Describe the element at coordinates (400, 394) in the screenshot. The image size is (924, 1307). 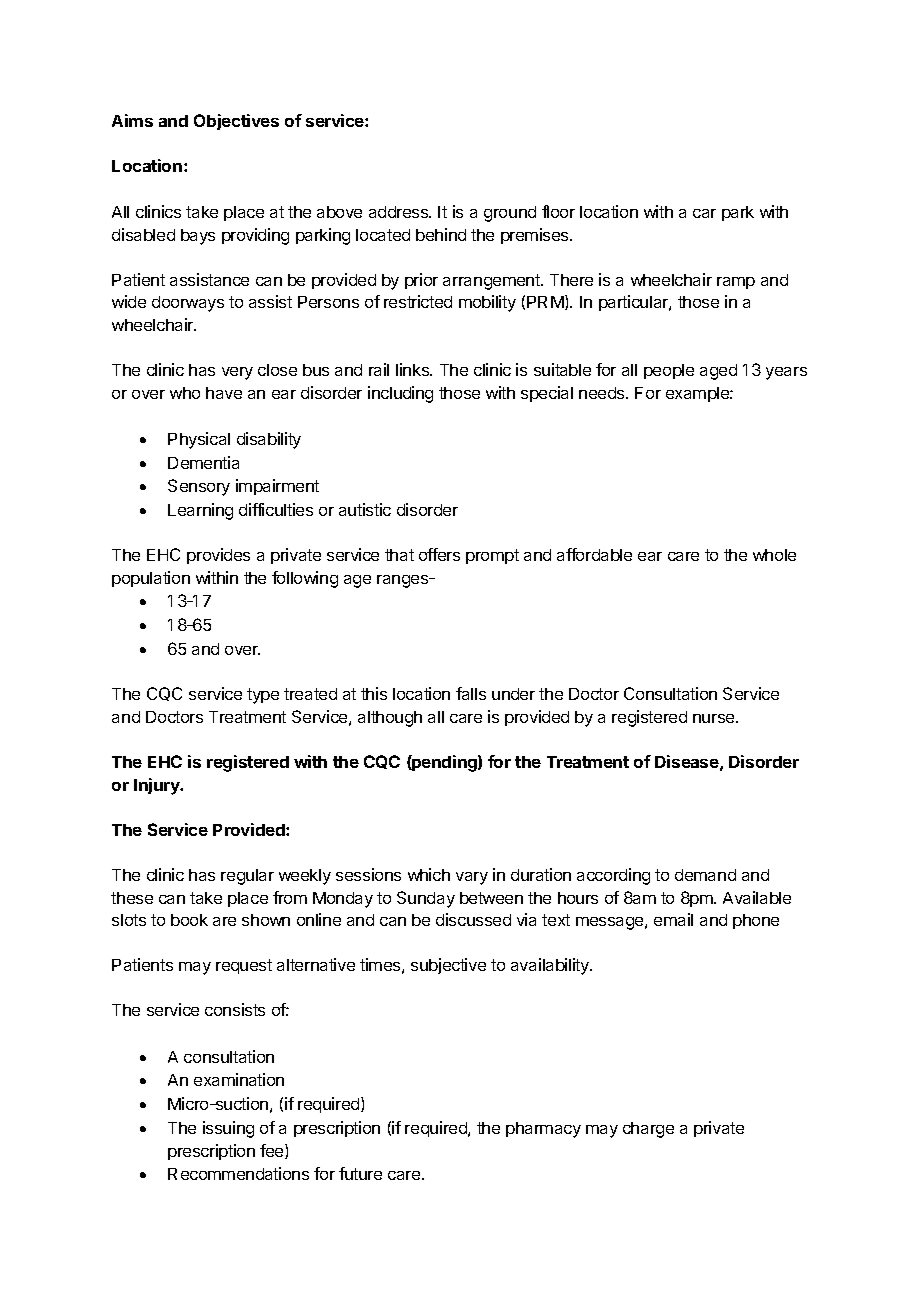
I see `including` at that location.
